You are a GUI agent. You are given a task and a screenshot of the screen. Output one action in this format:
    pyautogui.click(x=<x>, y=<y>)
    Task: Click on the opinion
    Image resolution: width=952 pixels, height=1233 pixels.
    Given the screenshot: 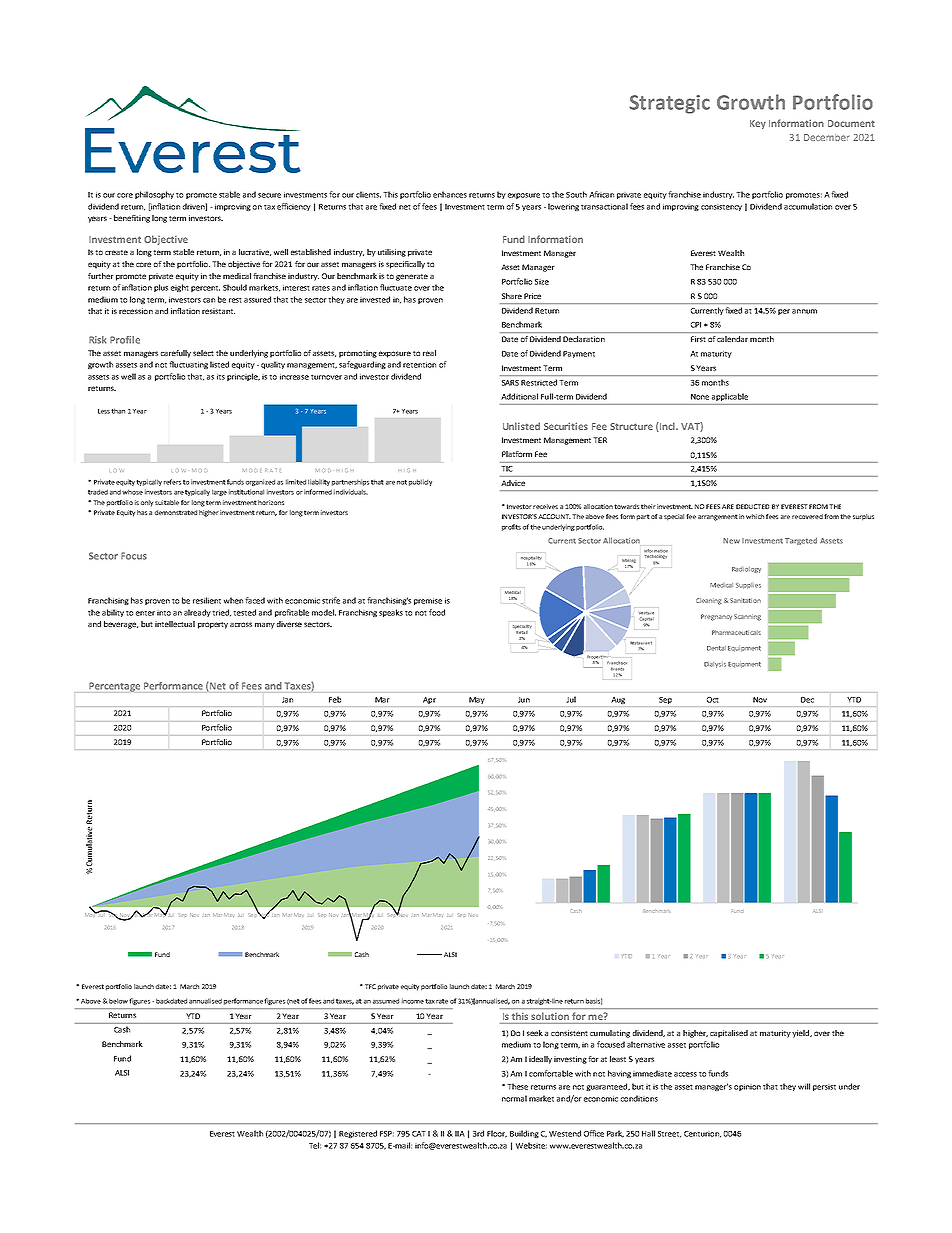 What is the action you would take?
    pyautogui.click(x=747, y=1087)
